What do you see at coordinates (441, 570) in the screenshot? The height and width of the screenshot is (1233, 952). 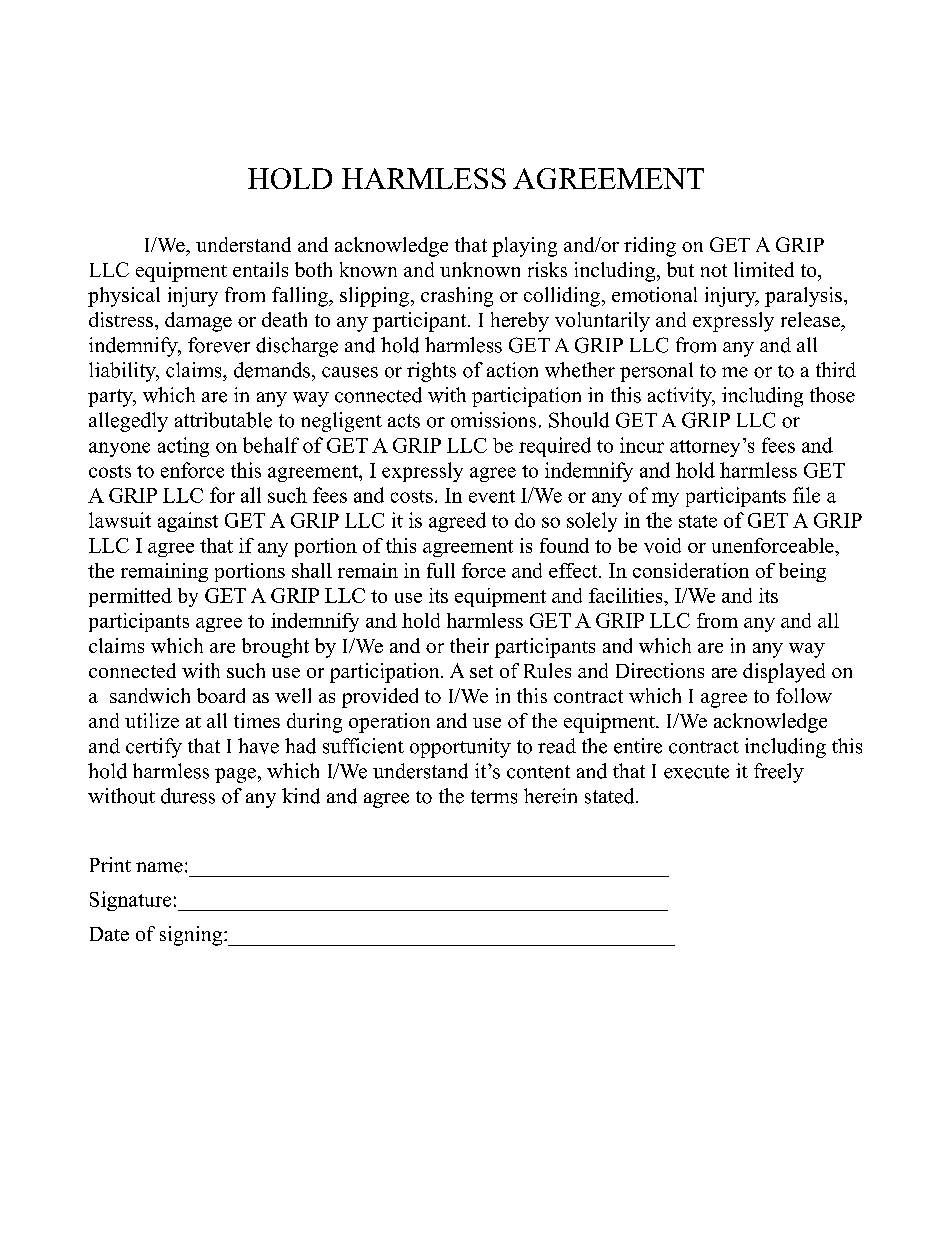 I see `full` at bounding box center [441, 570].
